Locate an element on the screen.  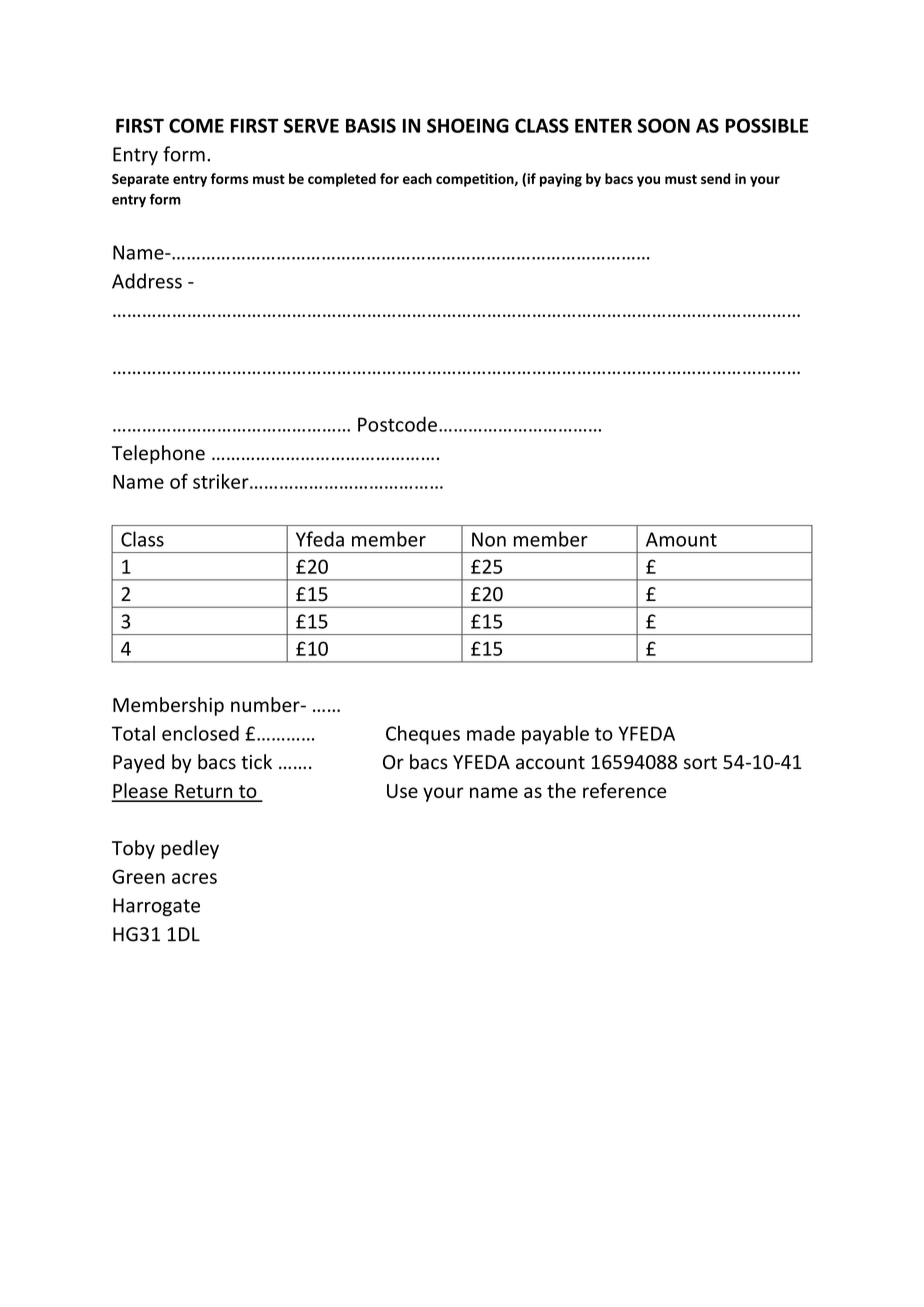
send is located at coordinates (715, 178).
